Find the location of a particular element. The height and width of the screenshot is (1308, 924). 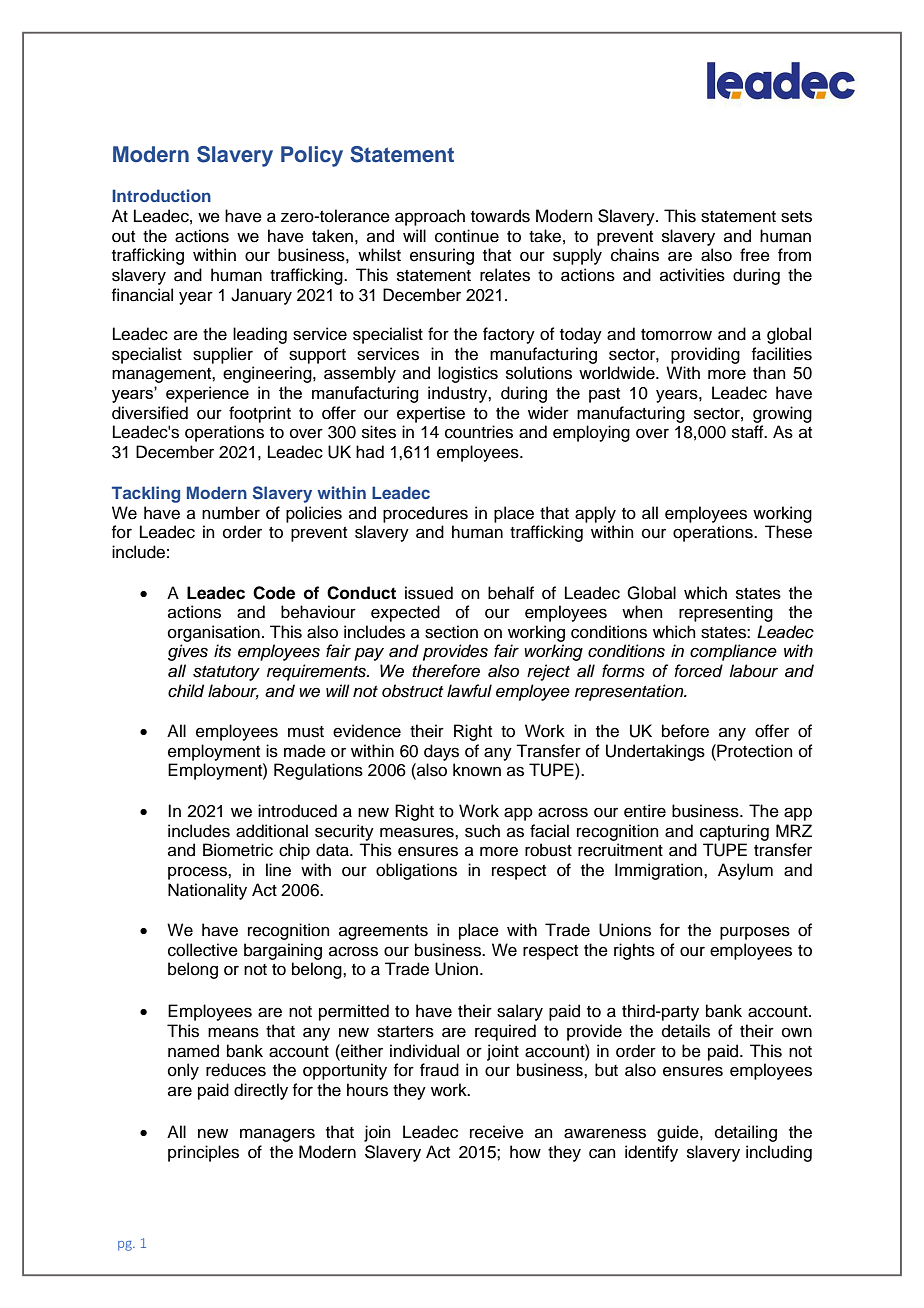

sets is located at coordinates (796, 217).
